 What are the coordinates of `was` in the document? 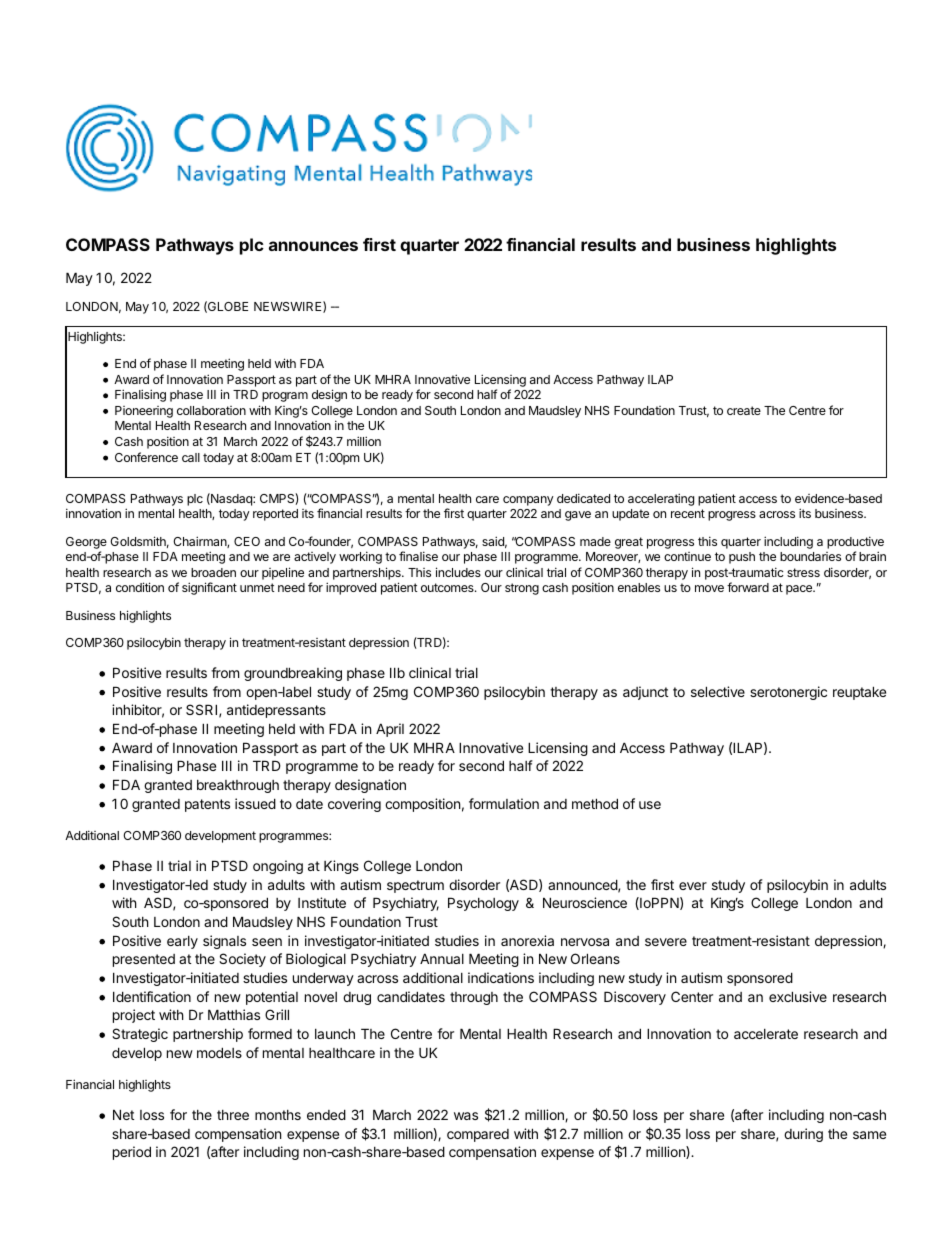 It's located at (466, 1116).
